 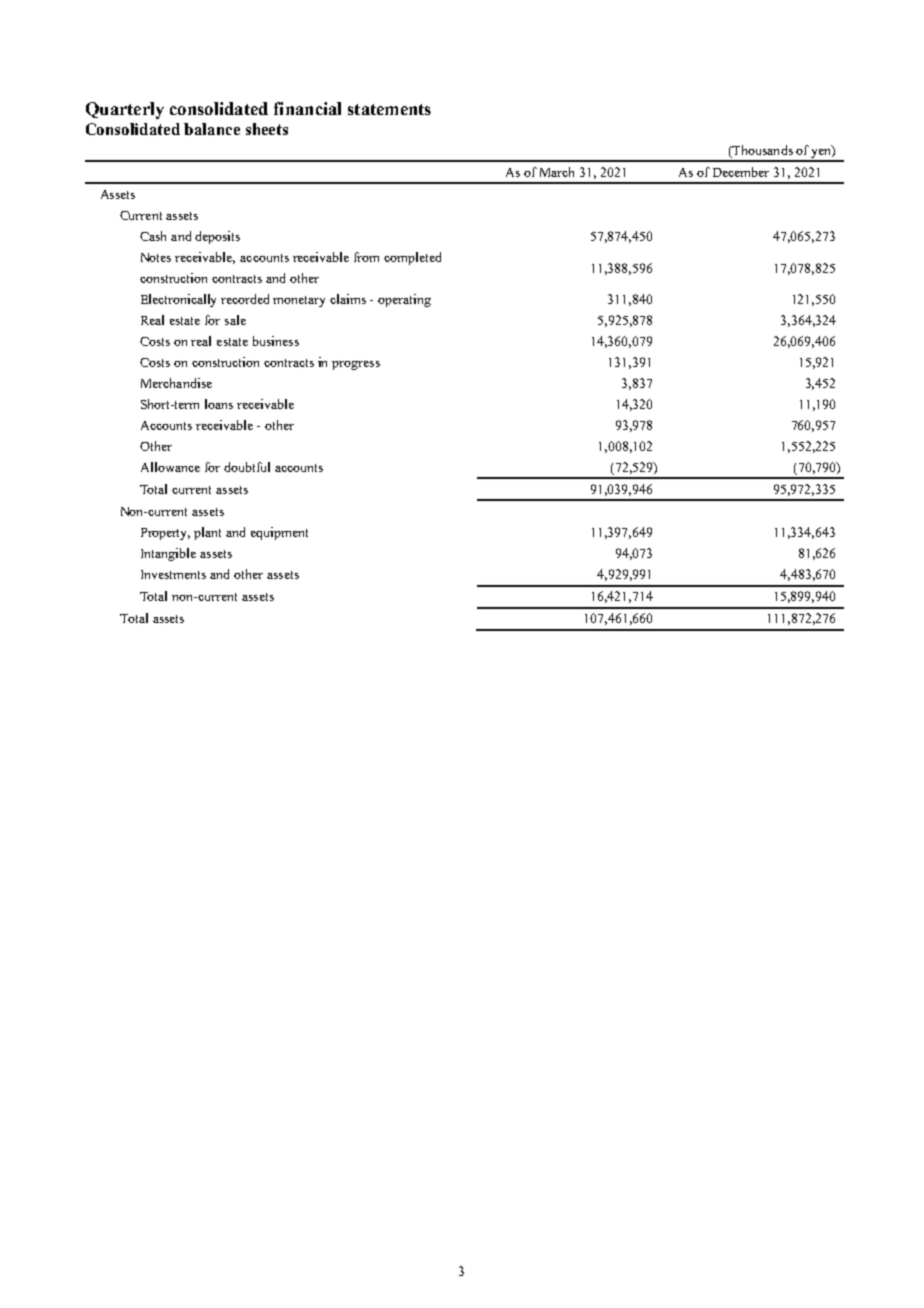 What do you see at coordinates (207, 533) in the document?
I see `plant` at bounding box center [207, 533].
